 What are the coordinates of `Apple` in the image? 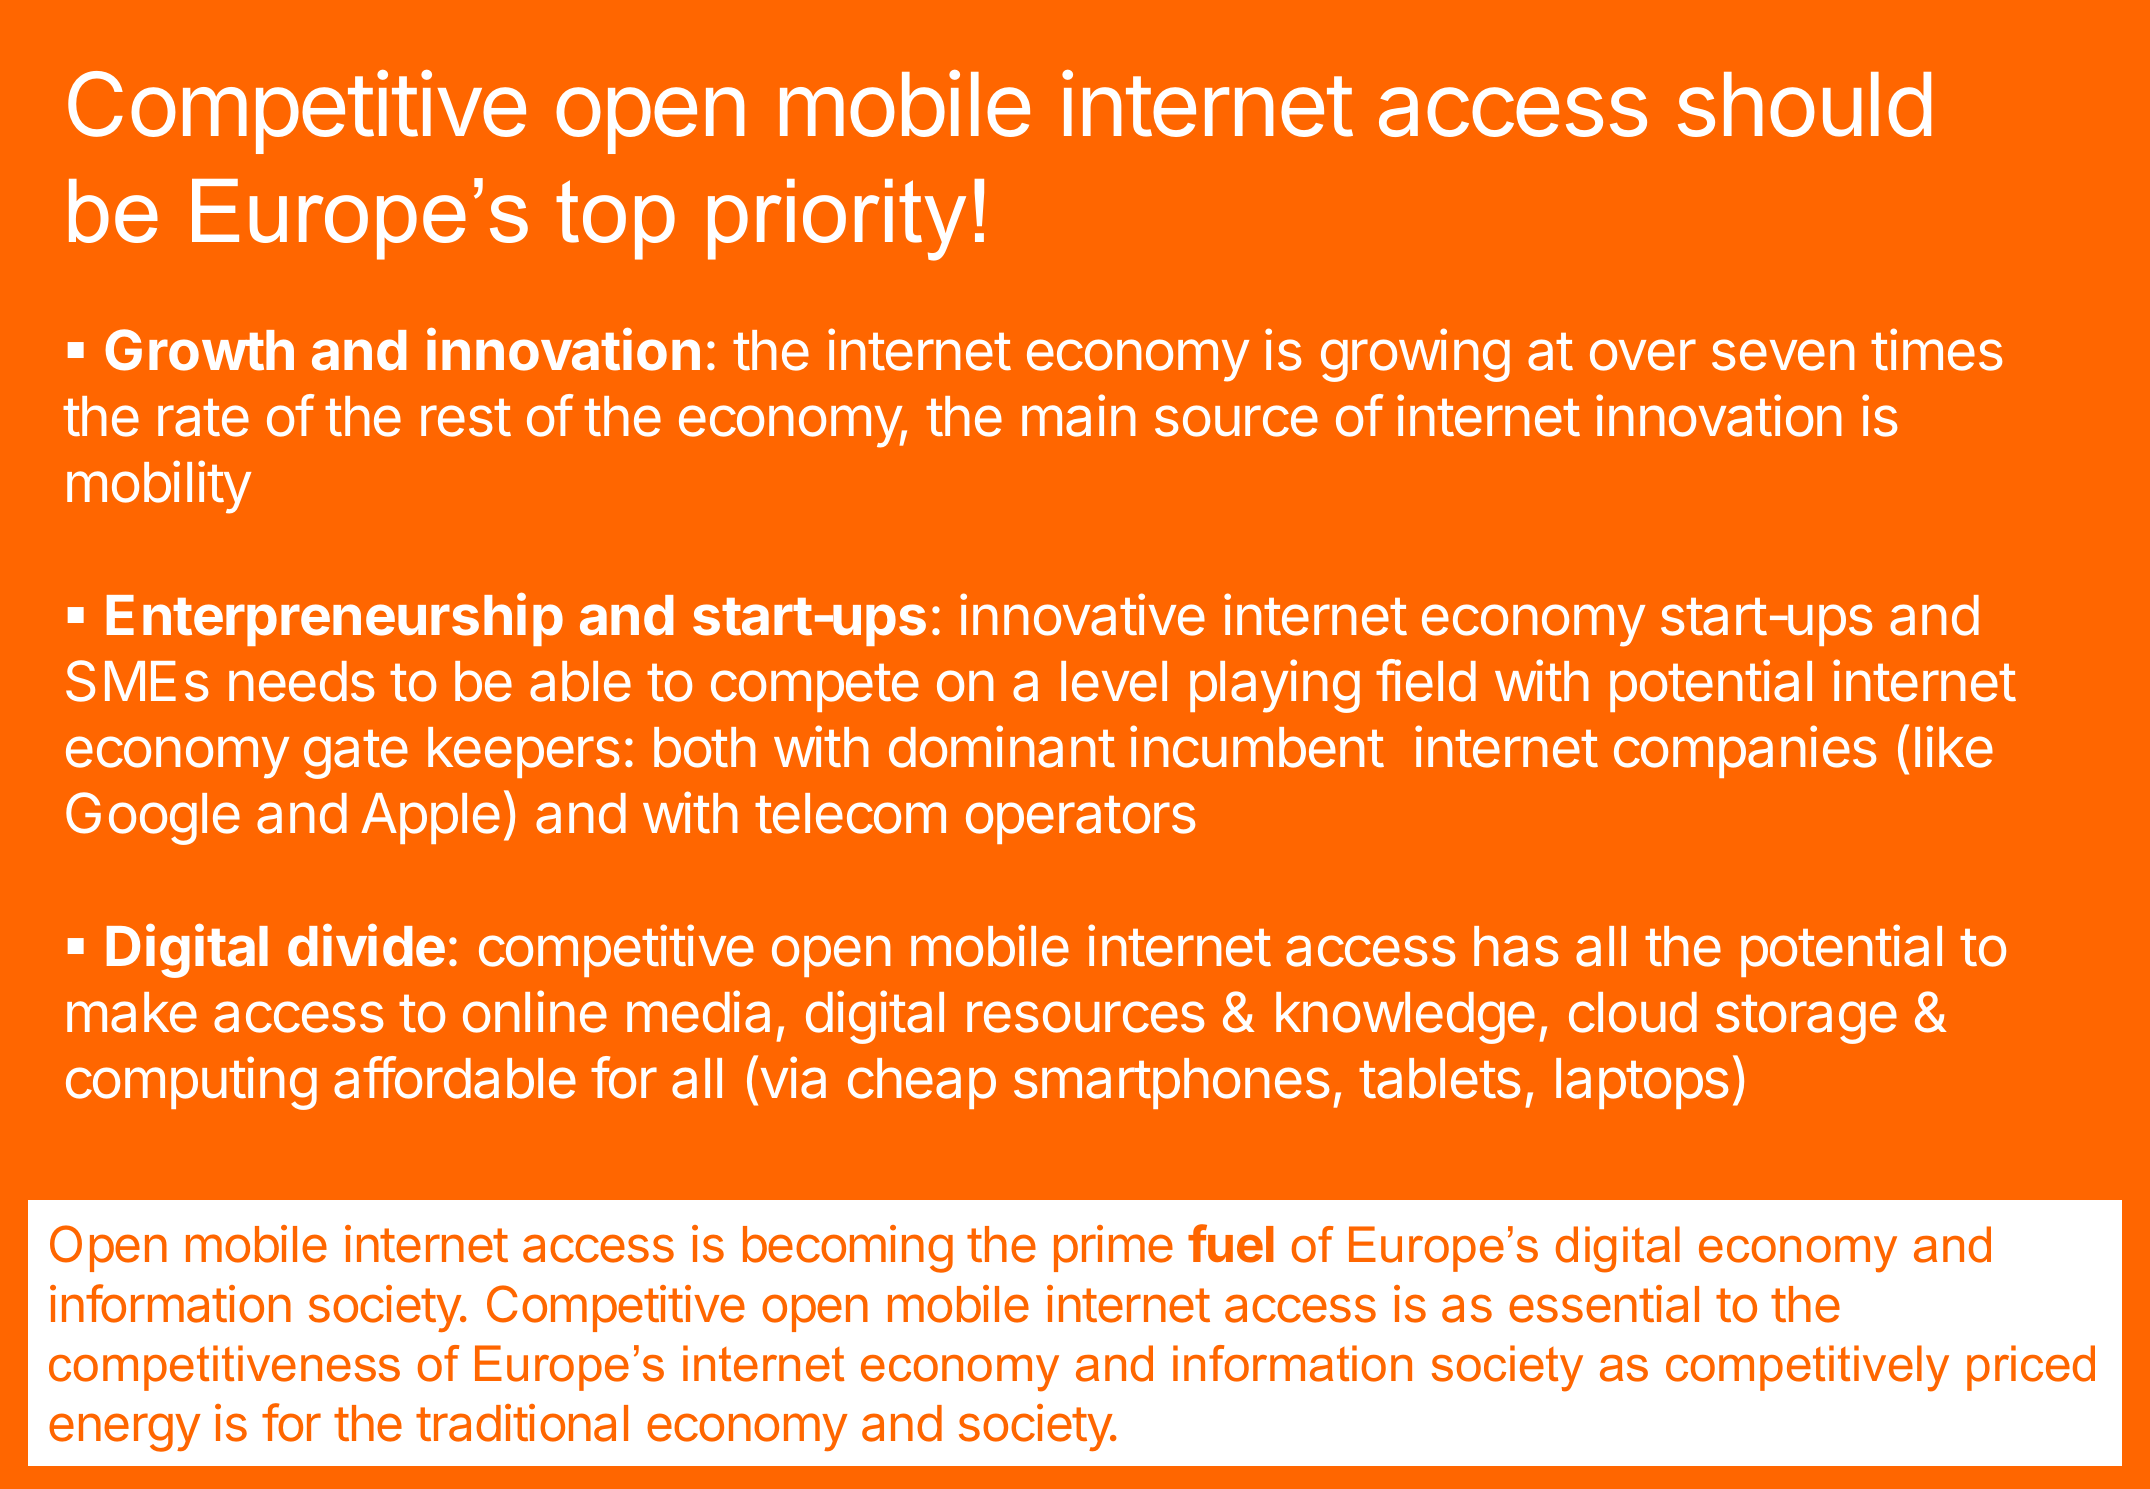 It's located at (430, 818).
